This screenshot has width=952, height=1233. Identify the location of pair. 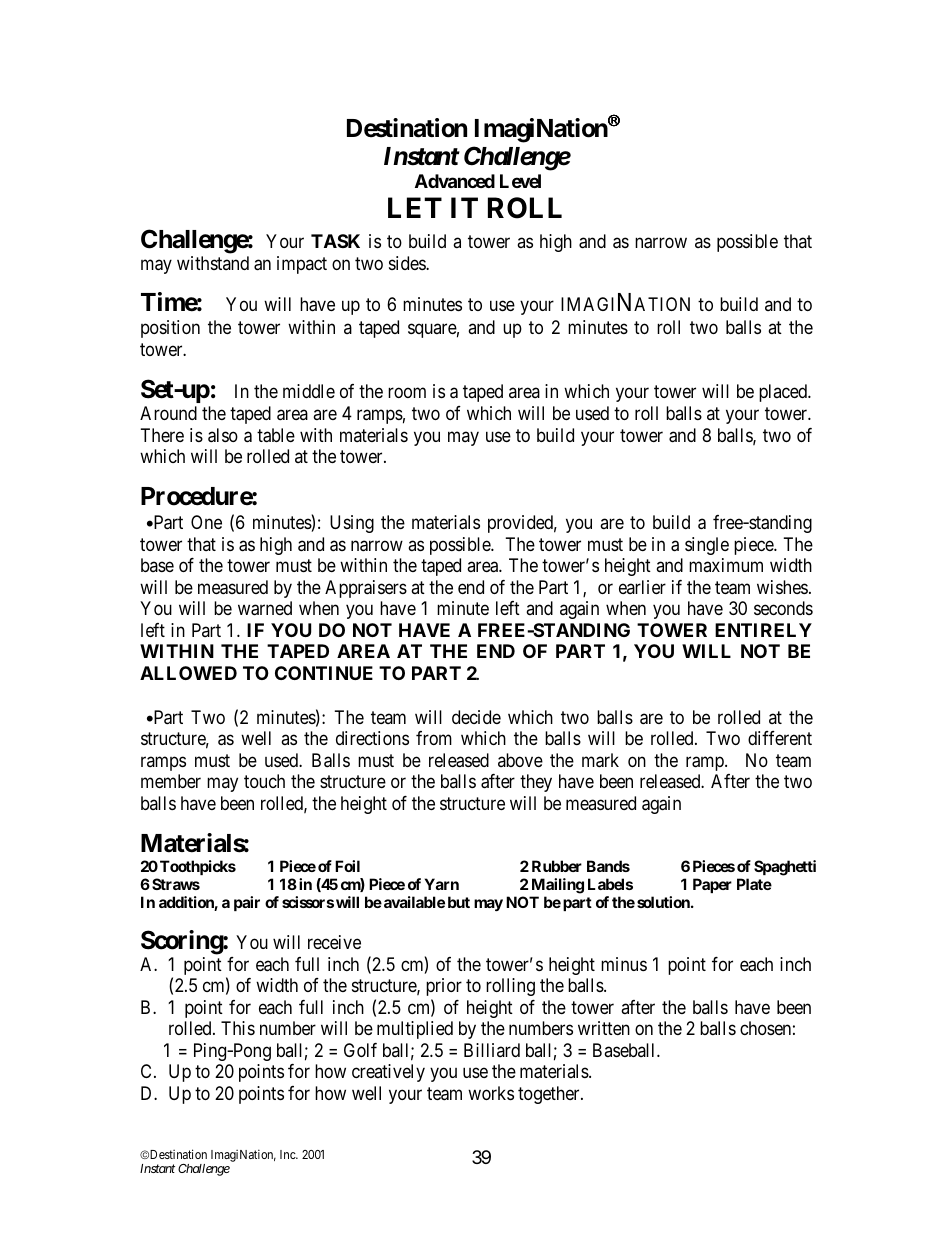
(247, 903).
